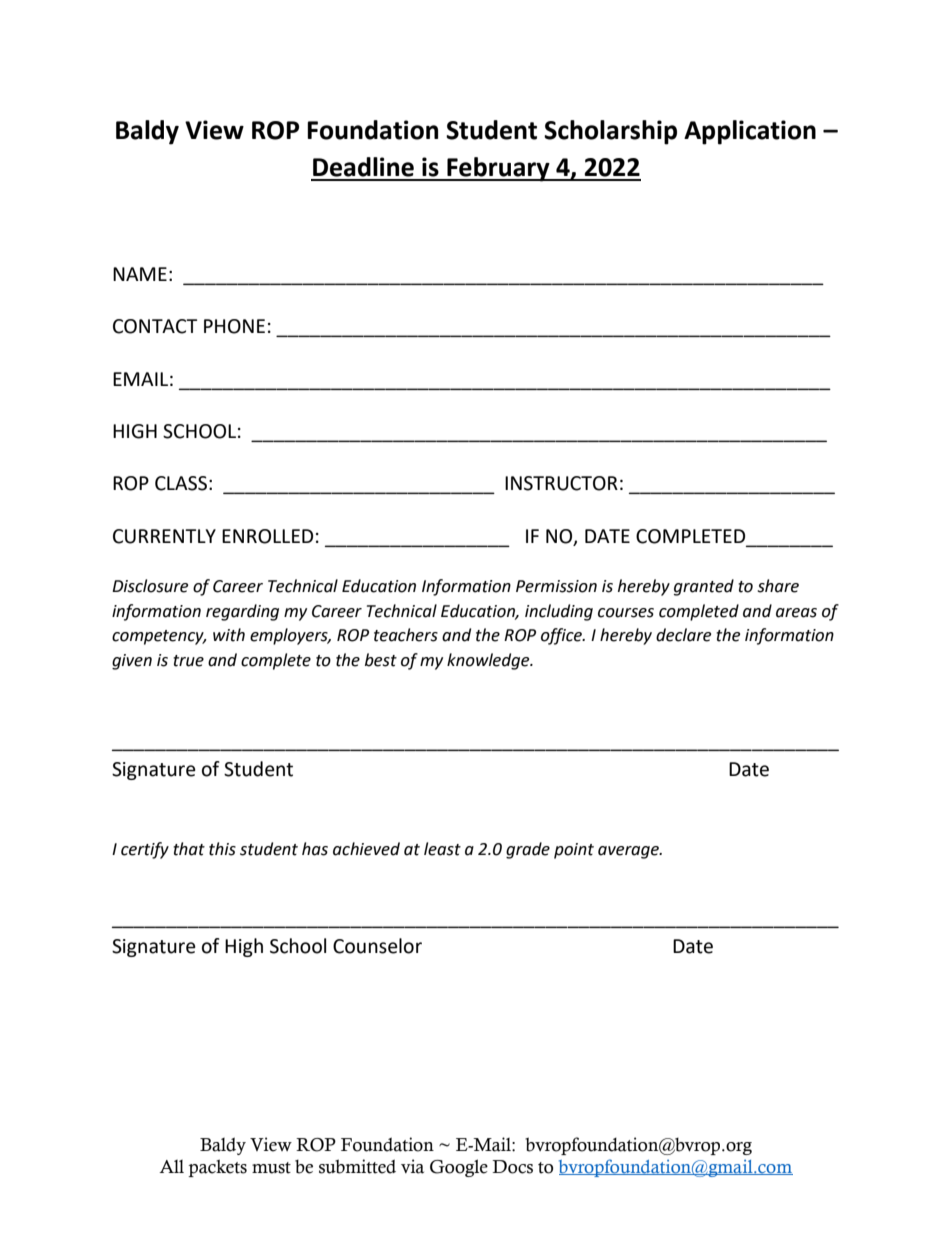  Describe the element at coordinates (512, 1167) in the document. I see `Docs` at that location.
